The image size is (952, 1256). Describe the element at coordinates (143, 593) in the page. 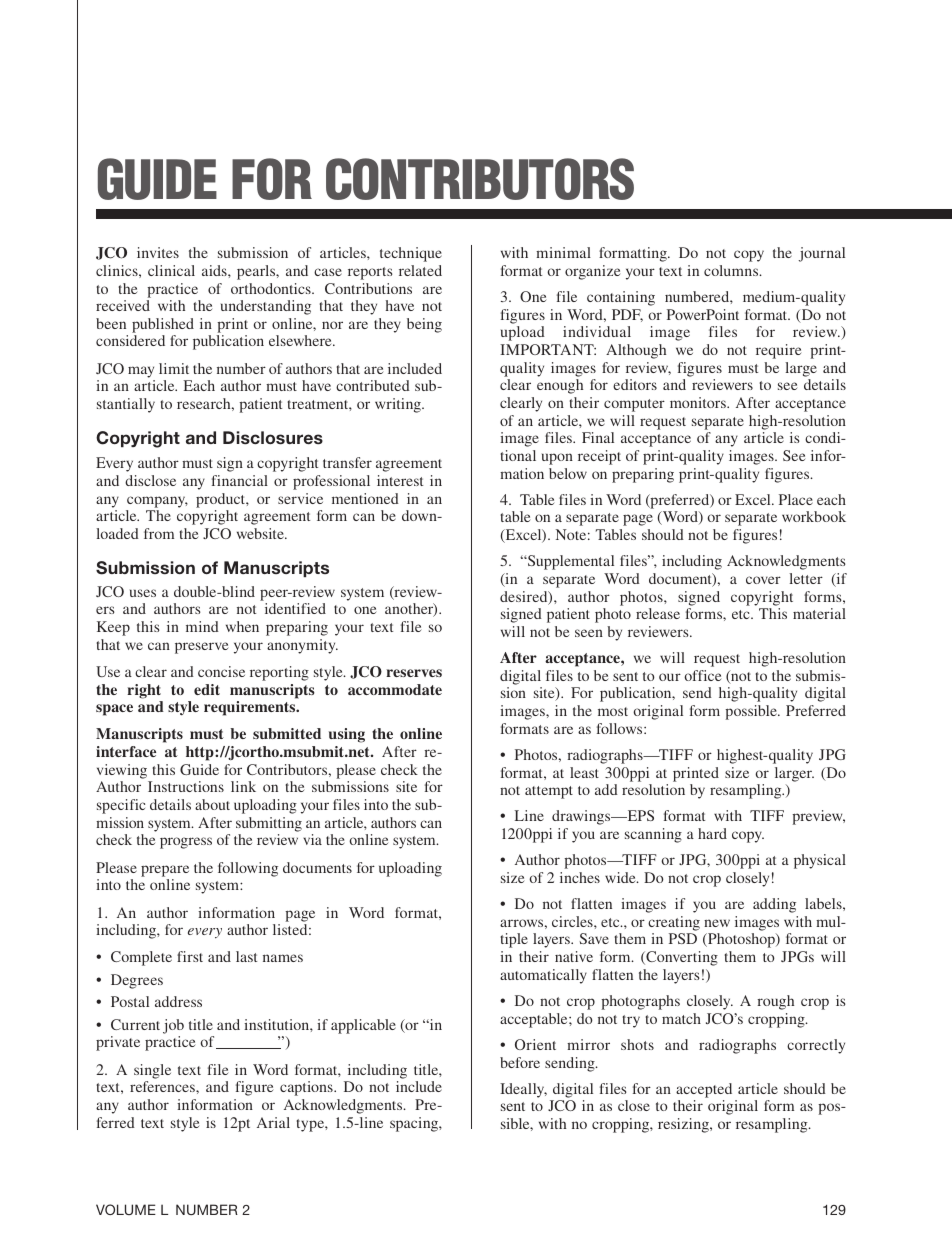

I see `uses` at that location.
